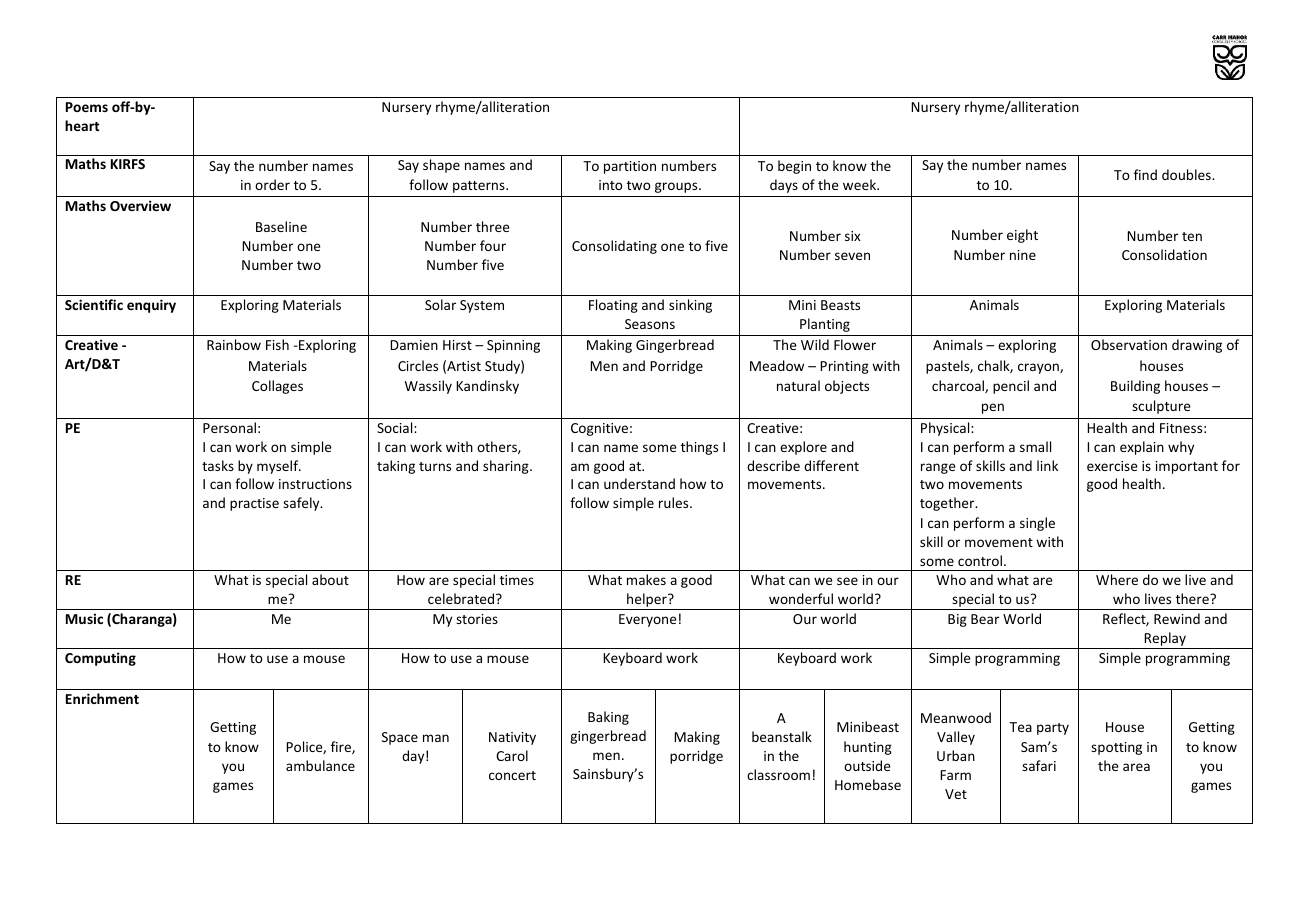 The width and height of the screenshot is (1308, 924). Describe the element at coordinates (614, 247) in the screenshot. I see `Consolidating` at that location.
